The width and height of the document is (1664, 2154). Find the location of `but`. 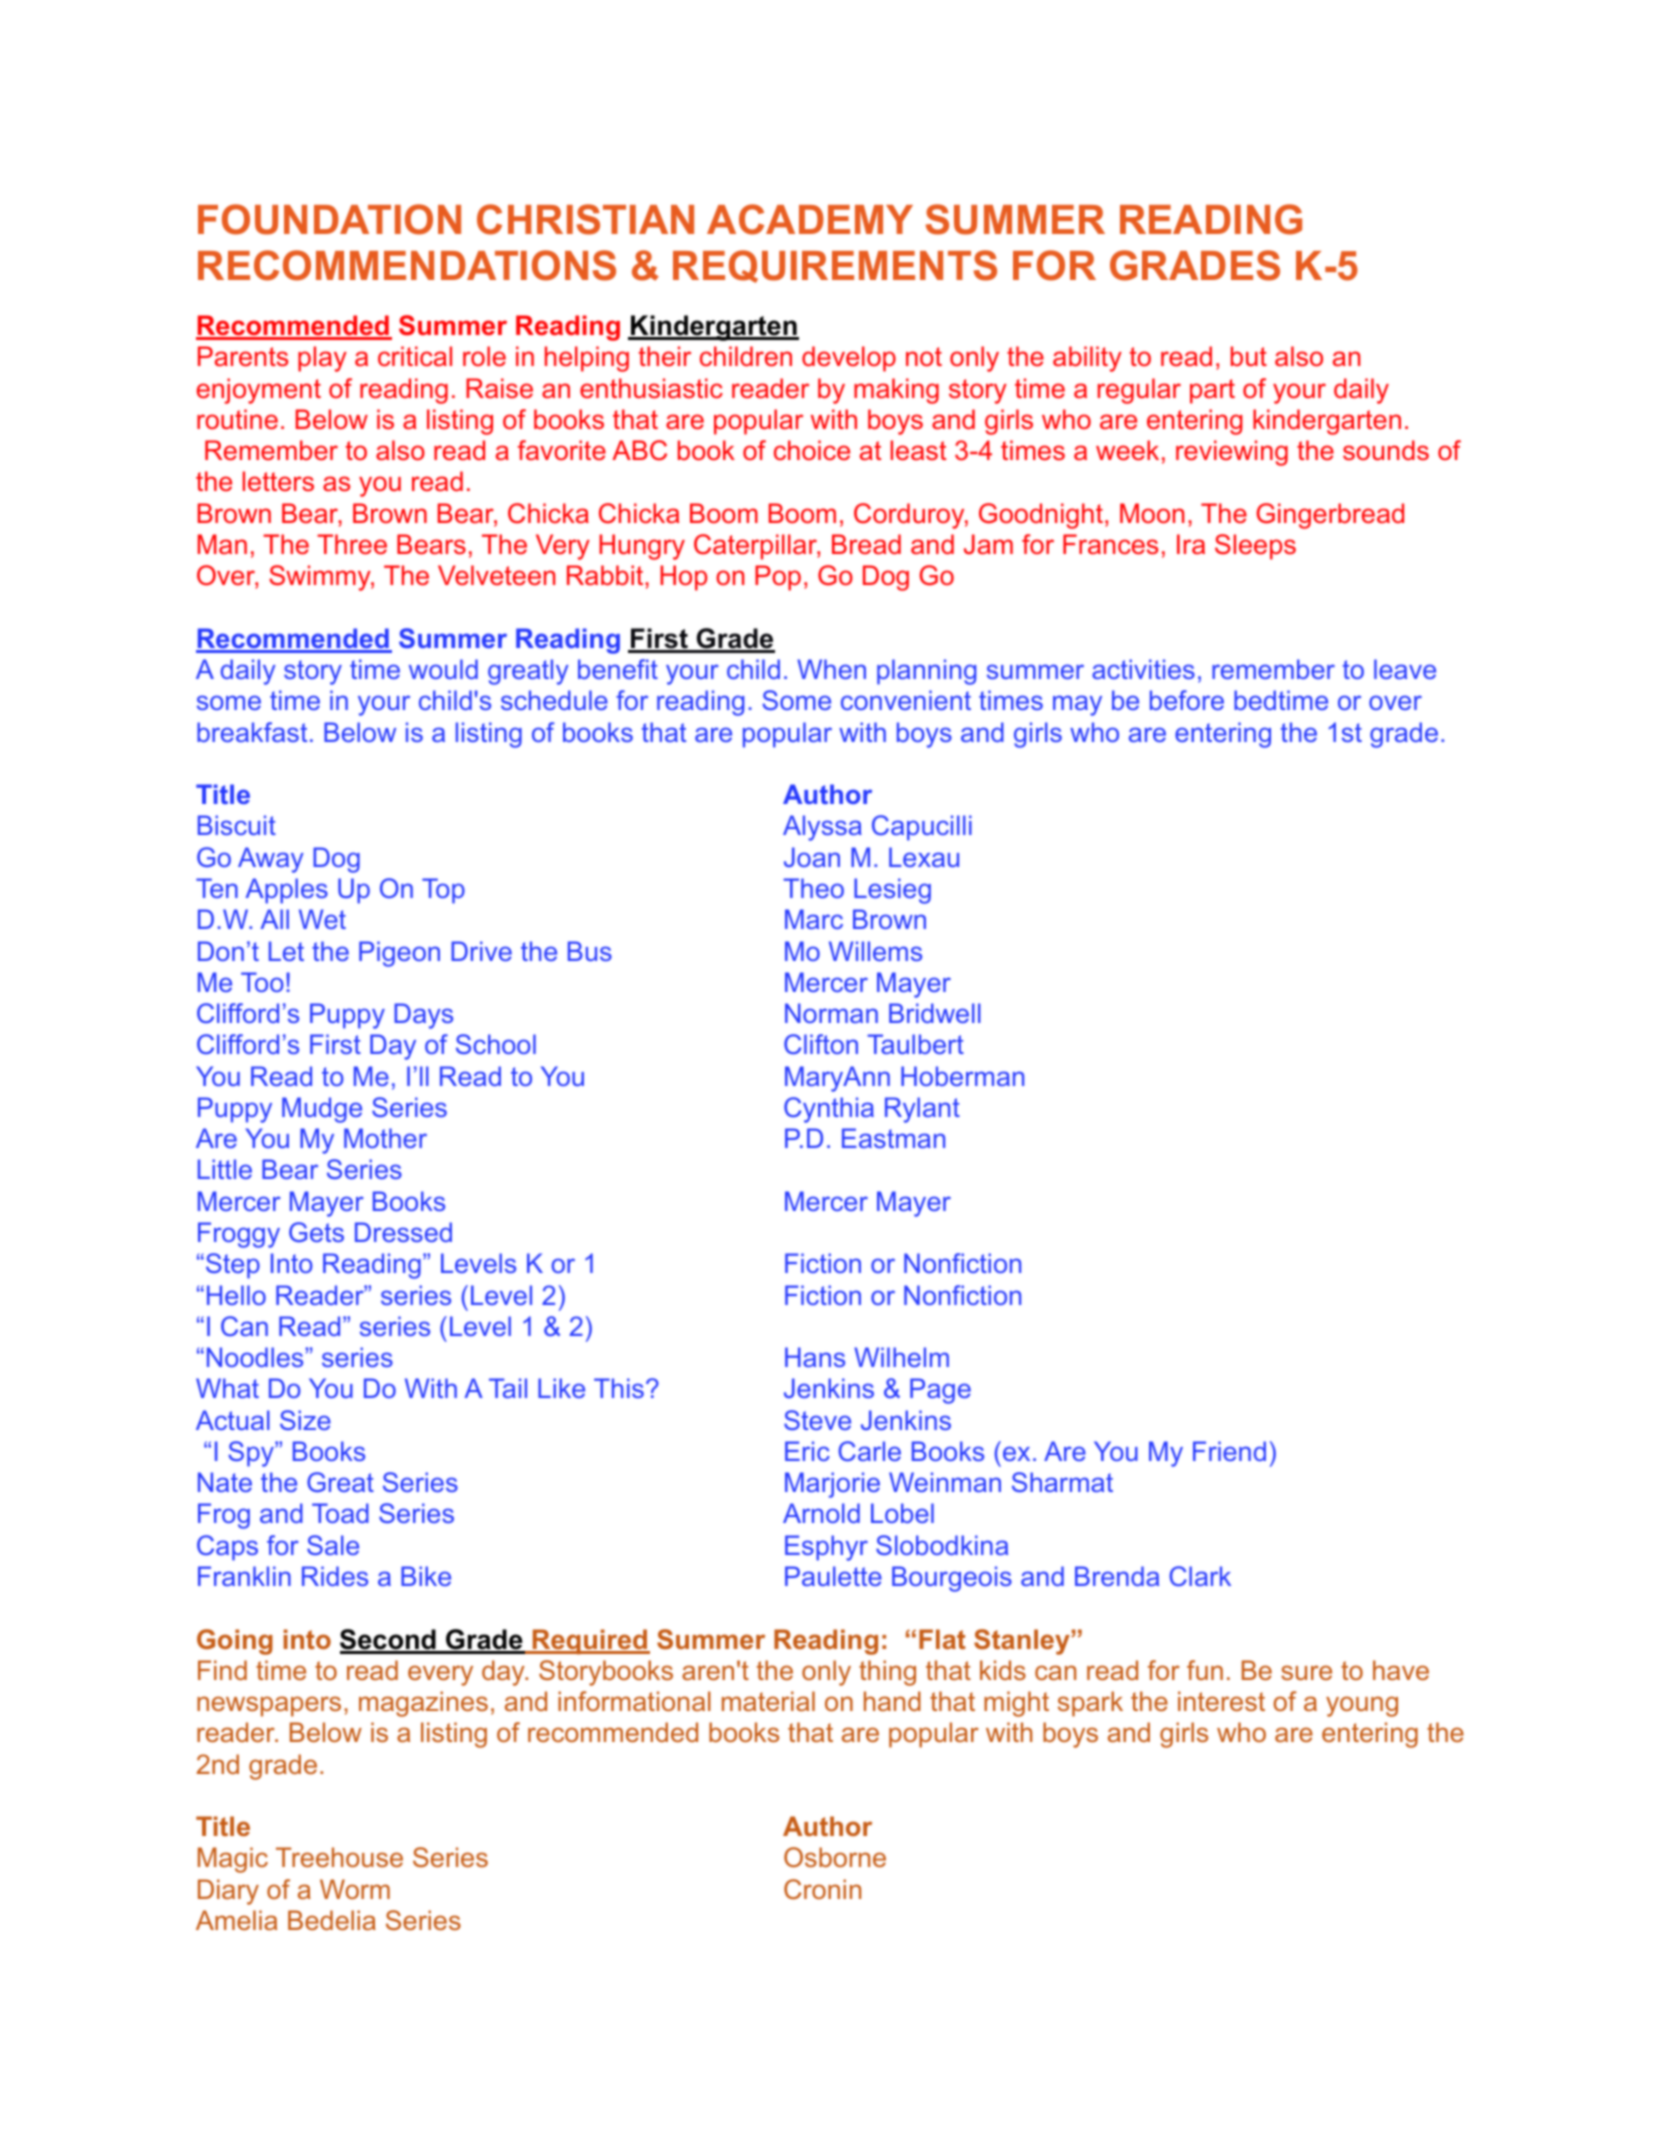

but is located at coordinates (1249, 356).
